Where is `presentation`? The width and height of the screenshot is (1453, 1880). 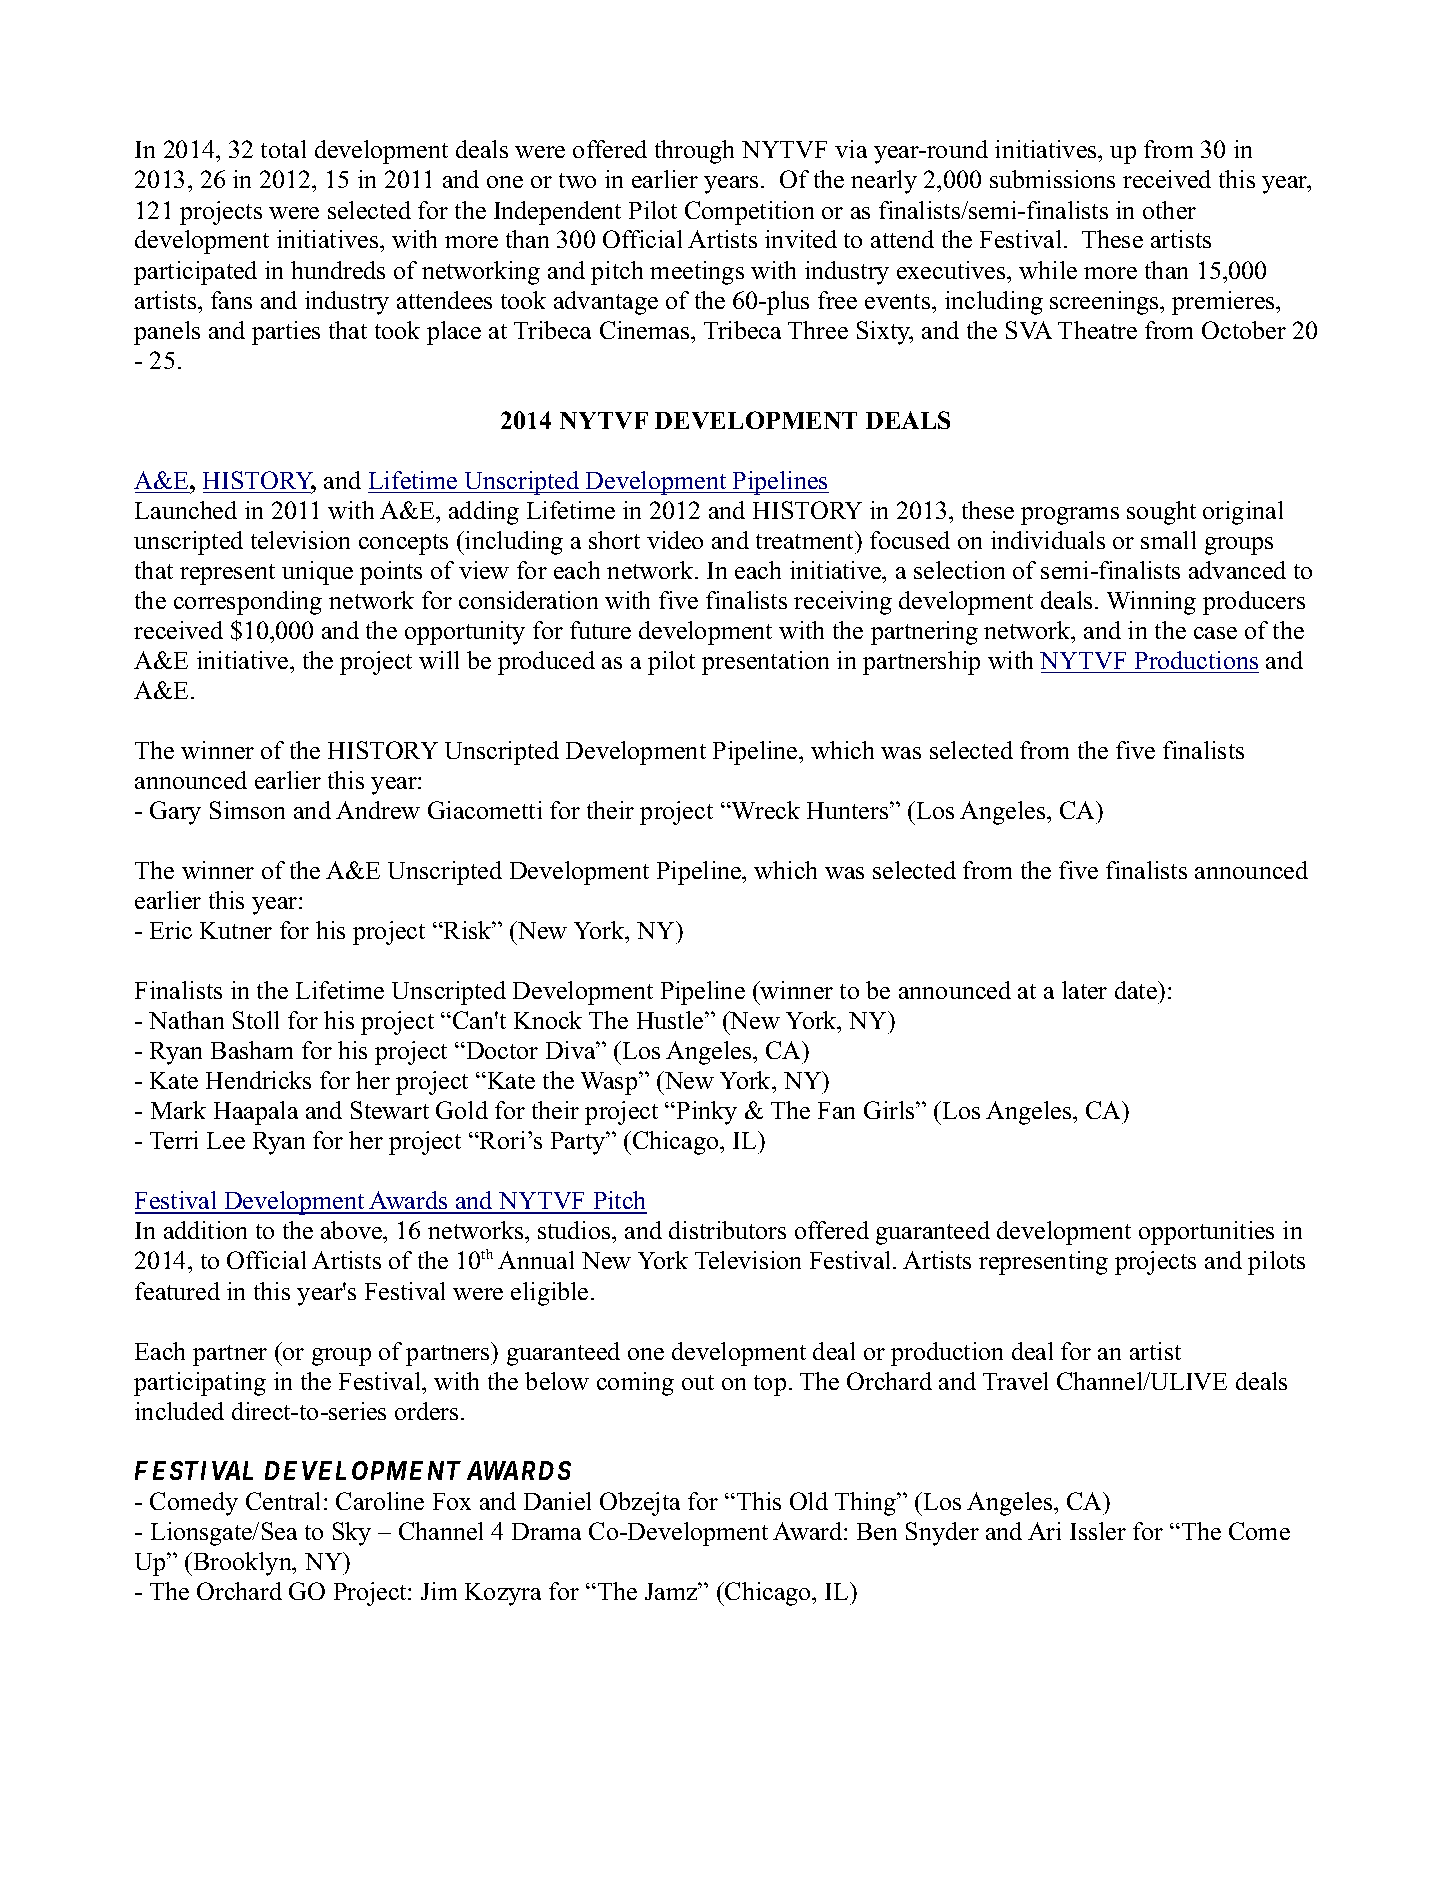 presentation is located at coordinates (765, 663).
